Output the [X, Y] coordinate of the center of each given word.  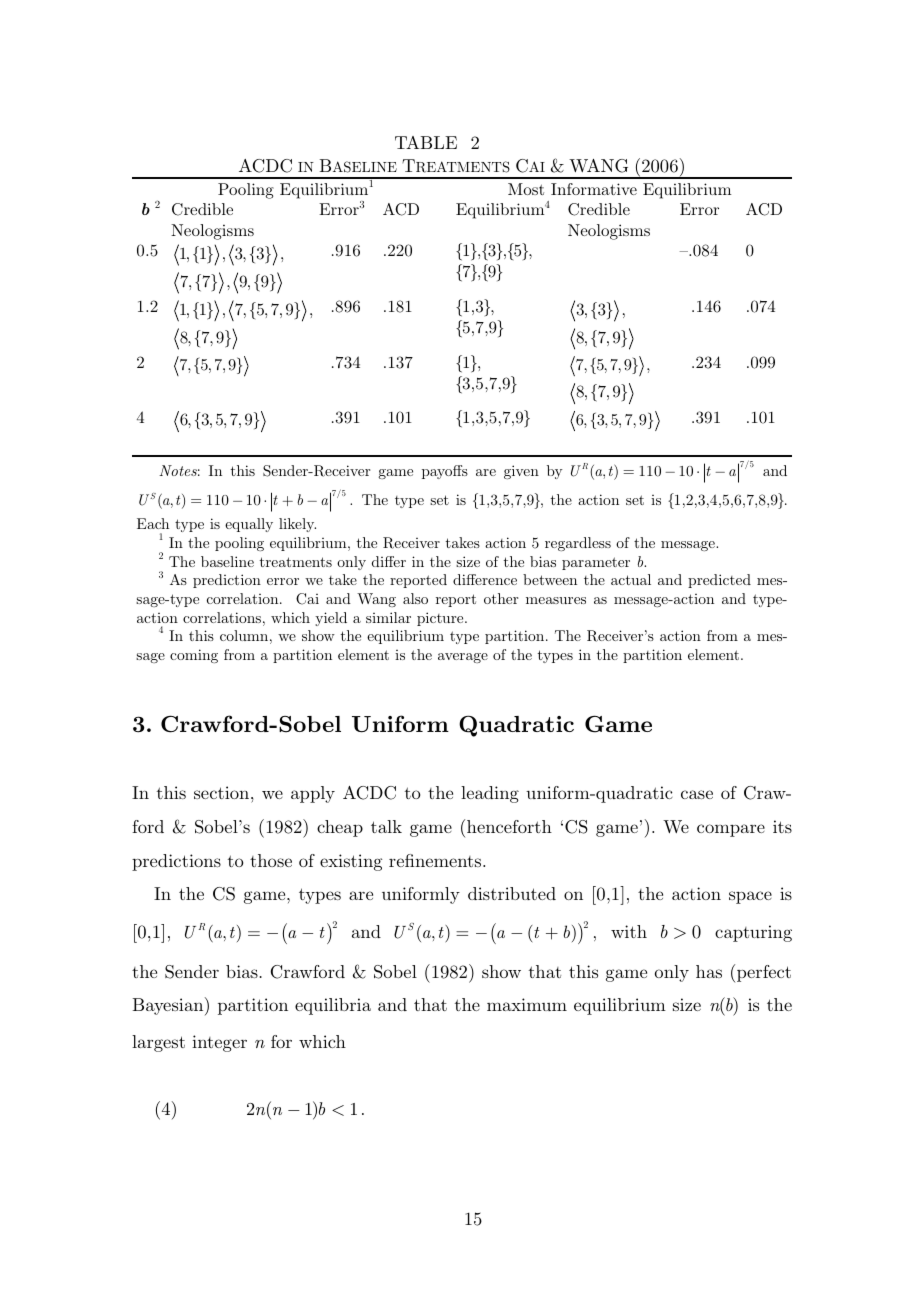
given [521, 472]
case [697, 794]
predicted [719, 581]
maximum [527, 1004]
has [709, 971]
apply [313, 794]
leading [490, 794]
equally [249, 525]
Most [526, 189]
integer [219, 1043]
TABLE [426, 142]
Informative [594, 189]
